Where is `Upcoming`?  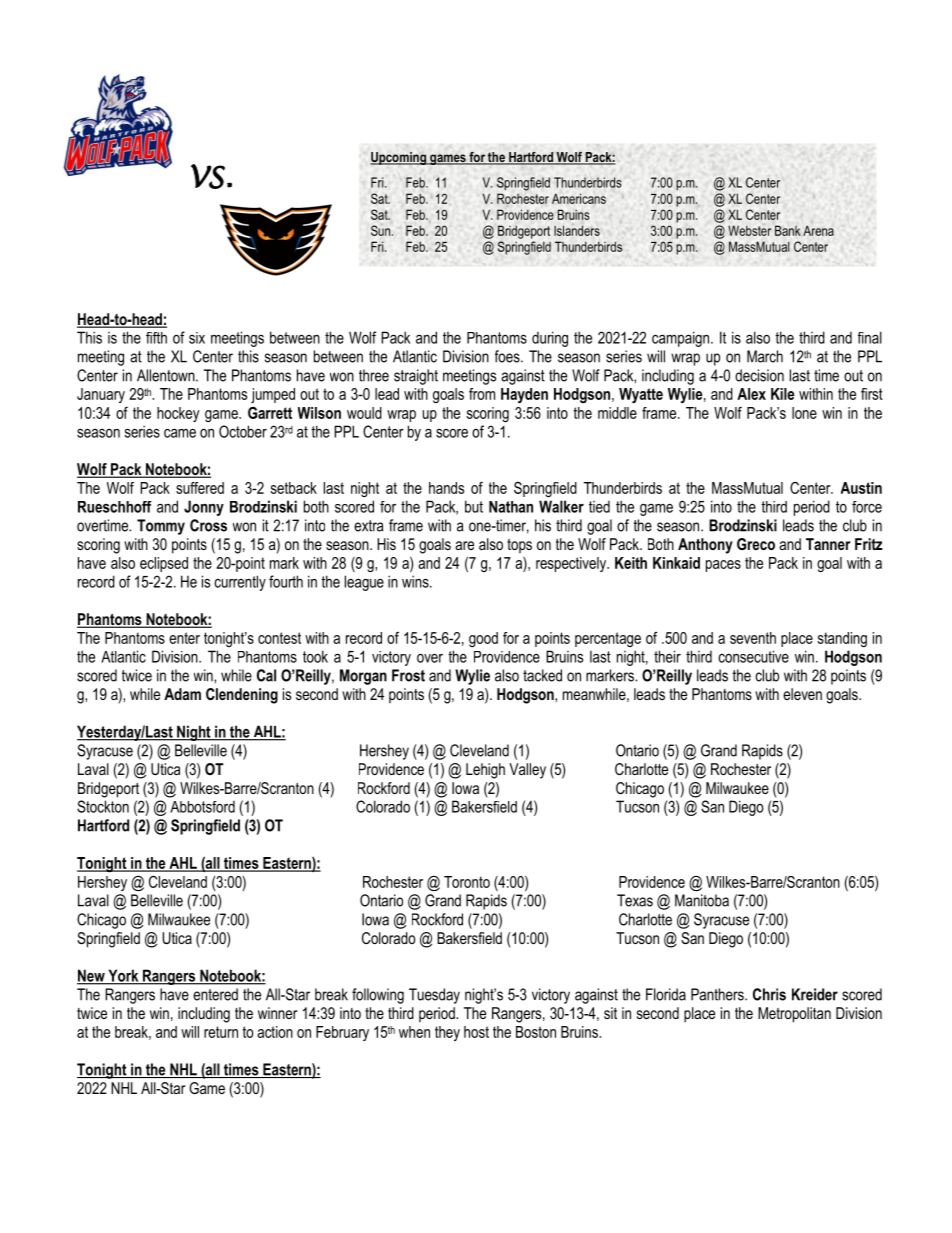
Upcoming is located at coordinates (399, 158).
